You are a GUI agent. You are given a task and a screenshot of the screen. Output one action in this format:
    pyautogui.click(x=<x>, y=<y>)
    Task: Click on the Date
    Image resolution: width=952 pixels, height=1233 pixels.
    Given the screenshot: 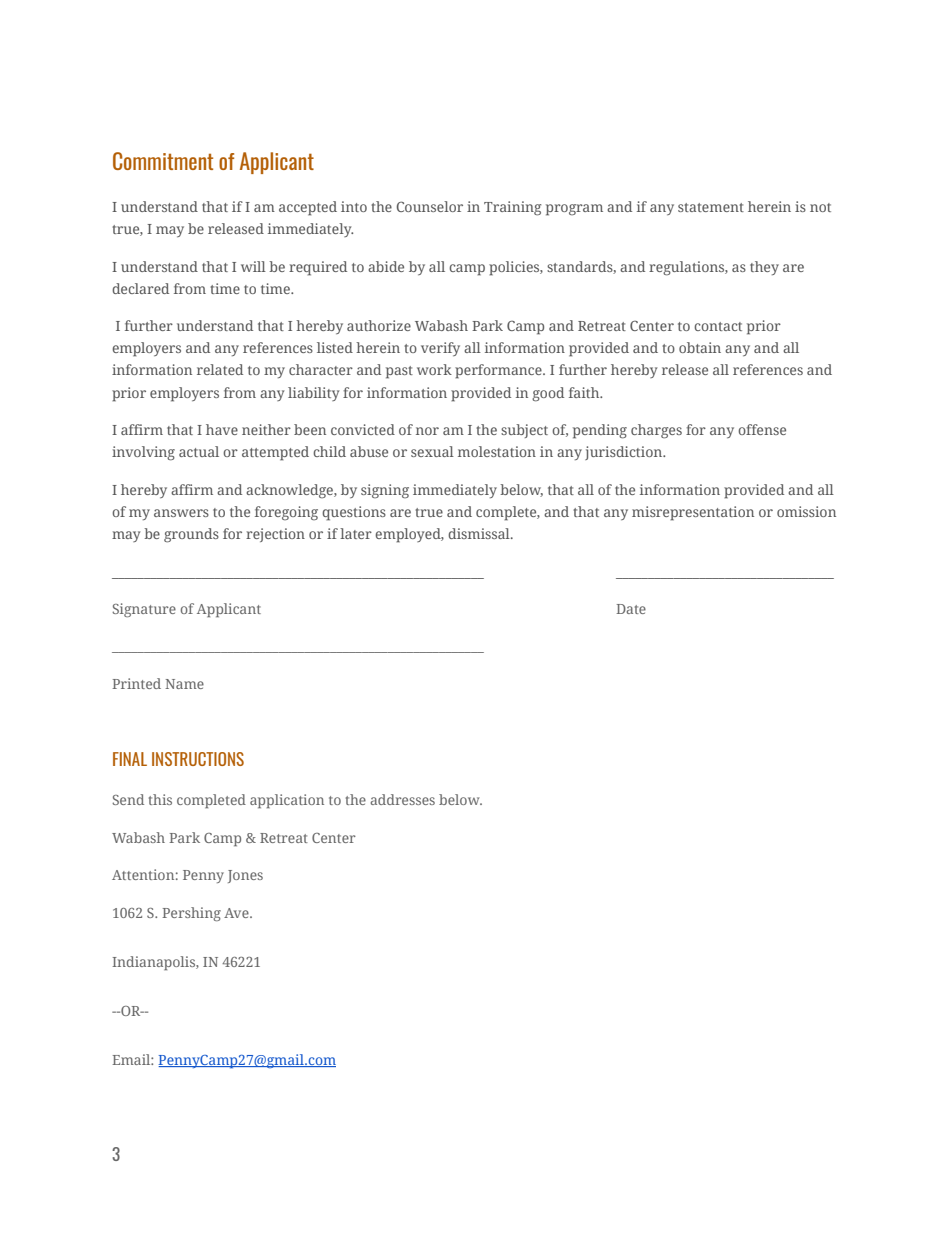 What is the action you would take?
    pyautogui.click(x=631, y=609)
